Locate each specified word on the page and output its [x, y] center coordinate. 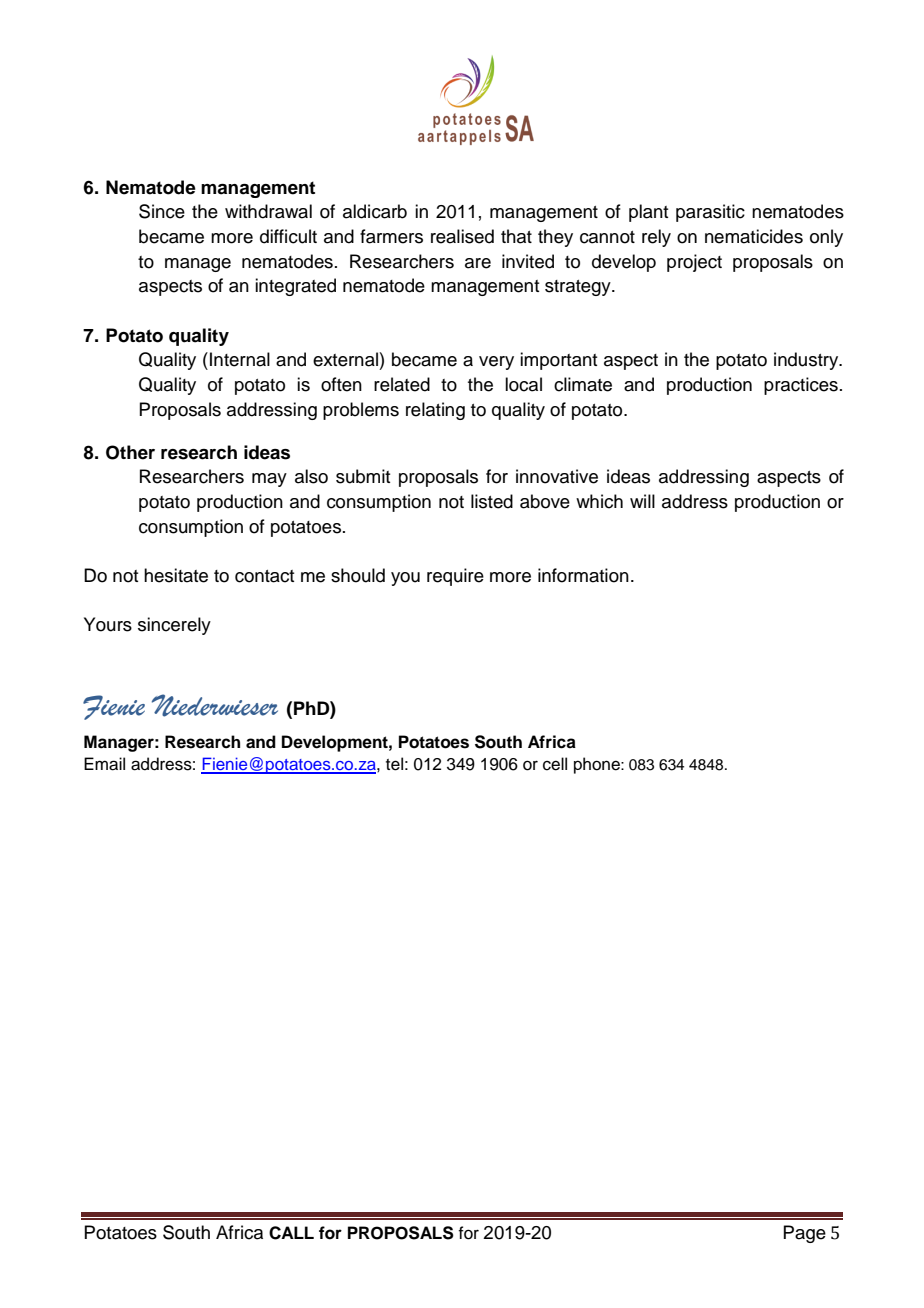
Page [804, 1234]
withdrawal [268, 211]
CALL [291, 1233]
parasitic [710, 213]
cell [555, 764]
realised [462, 236]
